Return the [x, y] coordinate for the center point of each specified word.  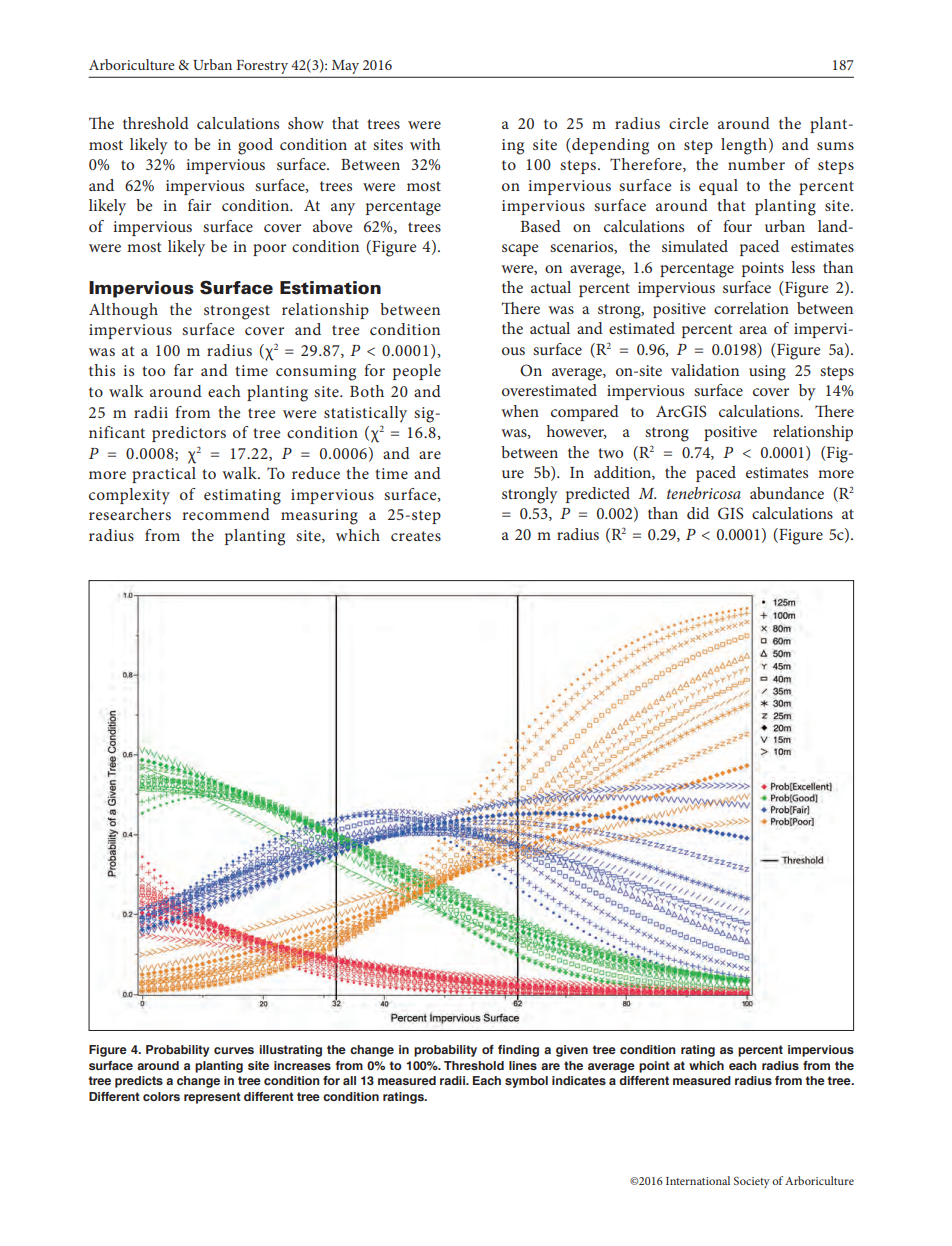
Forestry [262, 68]
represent [212, 1098]
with [425, 144]
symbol [526, 1082]
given [572, 1051]
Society [752, 1182]
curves [234, 1050]
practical [164, 475]
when [520, 411]
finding [518, 1051]
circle [689, 123]
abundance [787, 493]
